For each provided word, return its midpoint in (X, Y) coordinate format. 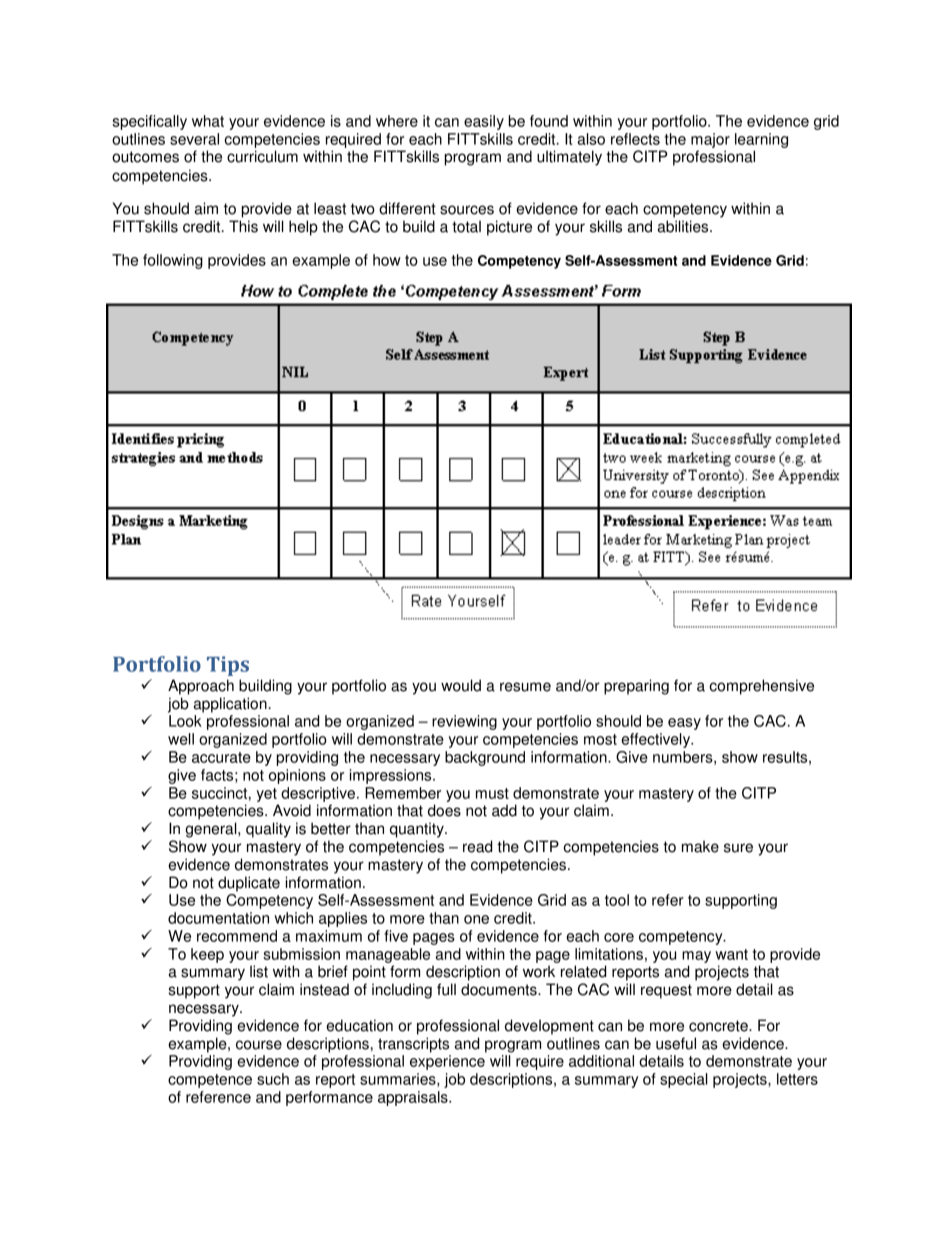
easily (484, 122)
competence (210, 1081)
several (194, 139)
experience (447, 1062)
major (710, 140)
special (684, 1080)
